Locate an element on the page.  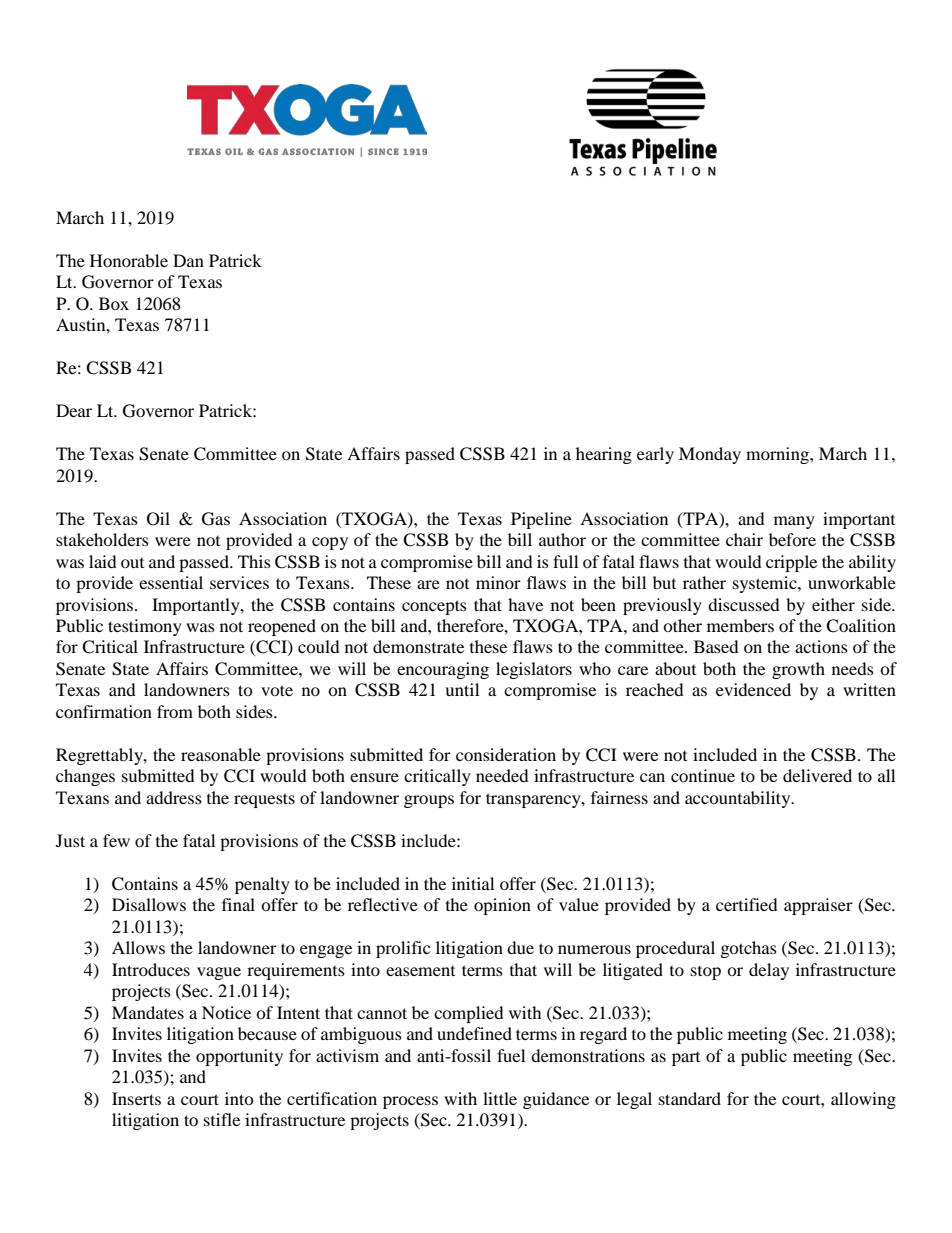
address is located at coordinates (174, 797).
